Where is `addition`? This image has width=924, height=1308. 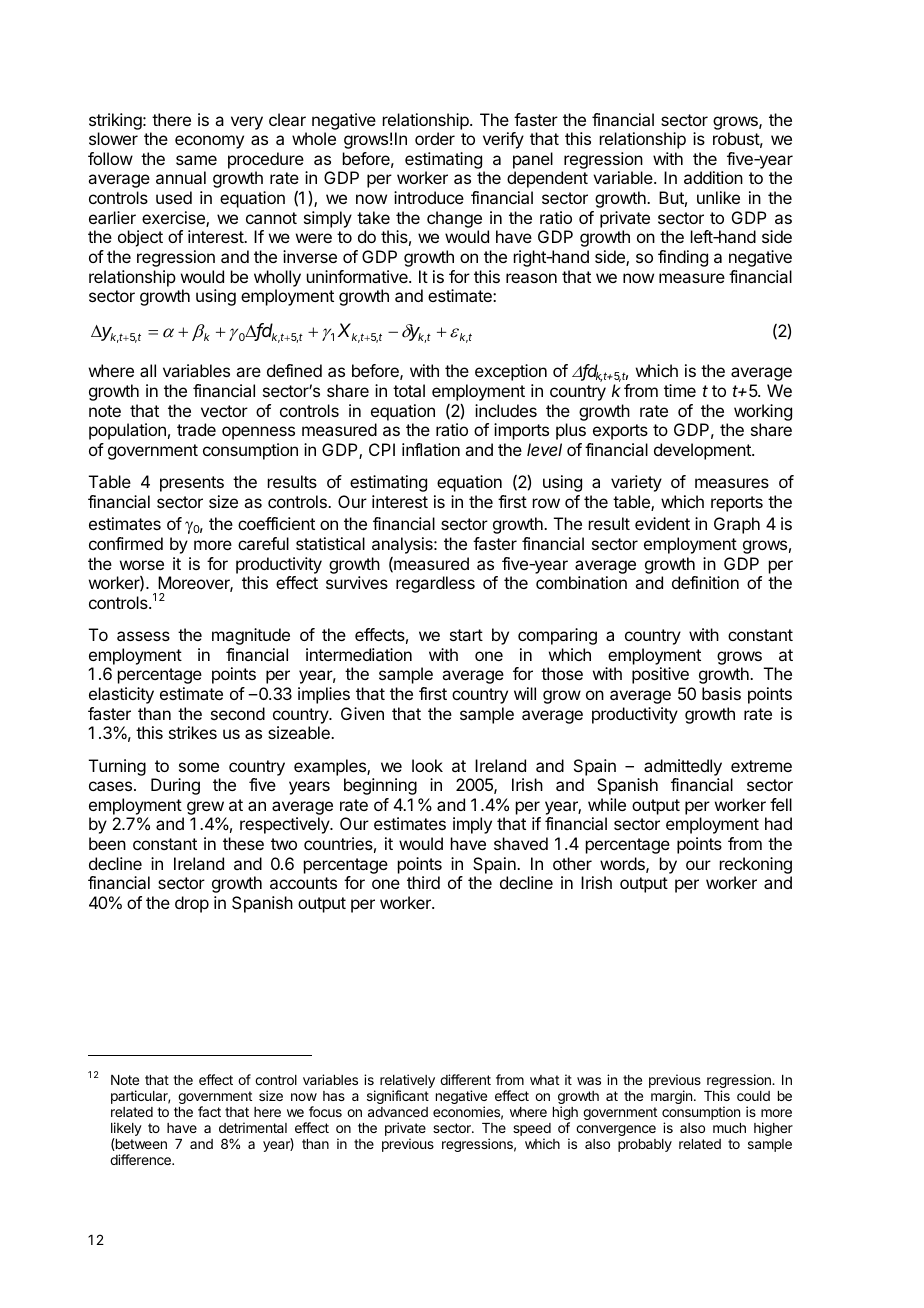 addition is located at coordinates (713, 177).
